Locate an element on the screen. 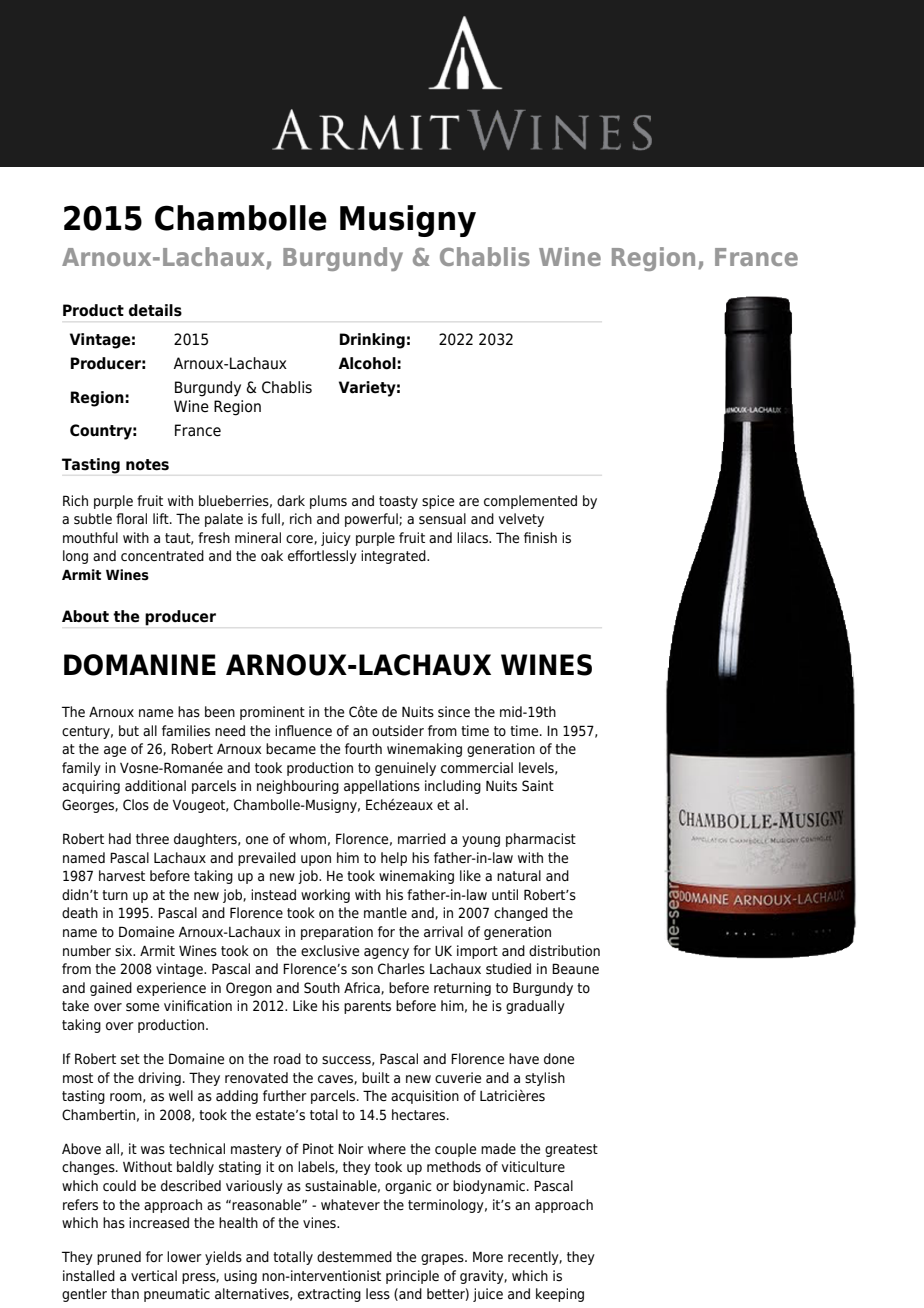 The width and height of the screenshot is (924, 1308). neighbouring is located at coordinates (298, 787).
